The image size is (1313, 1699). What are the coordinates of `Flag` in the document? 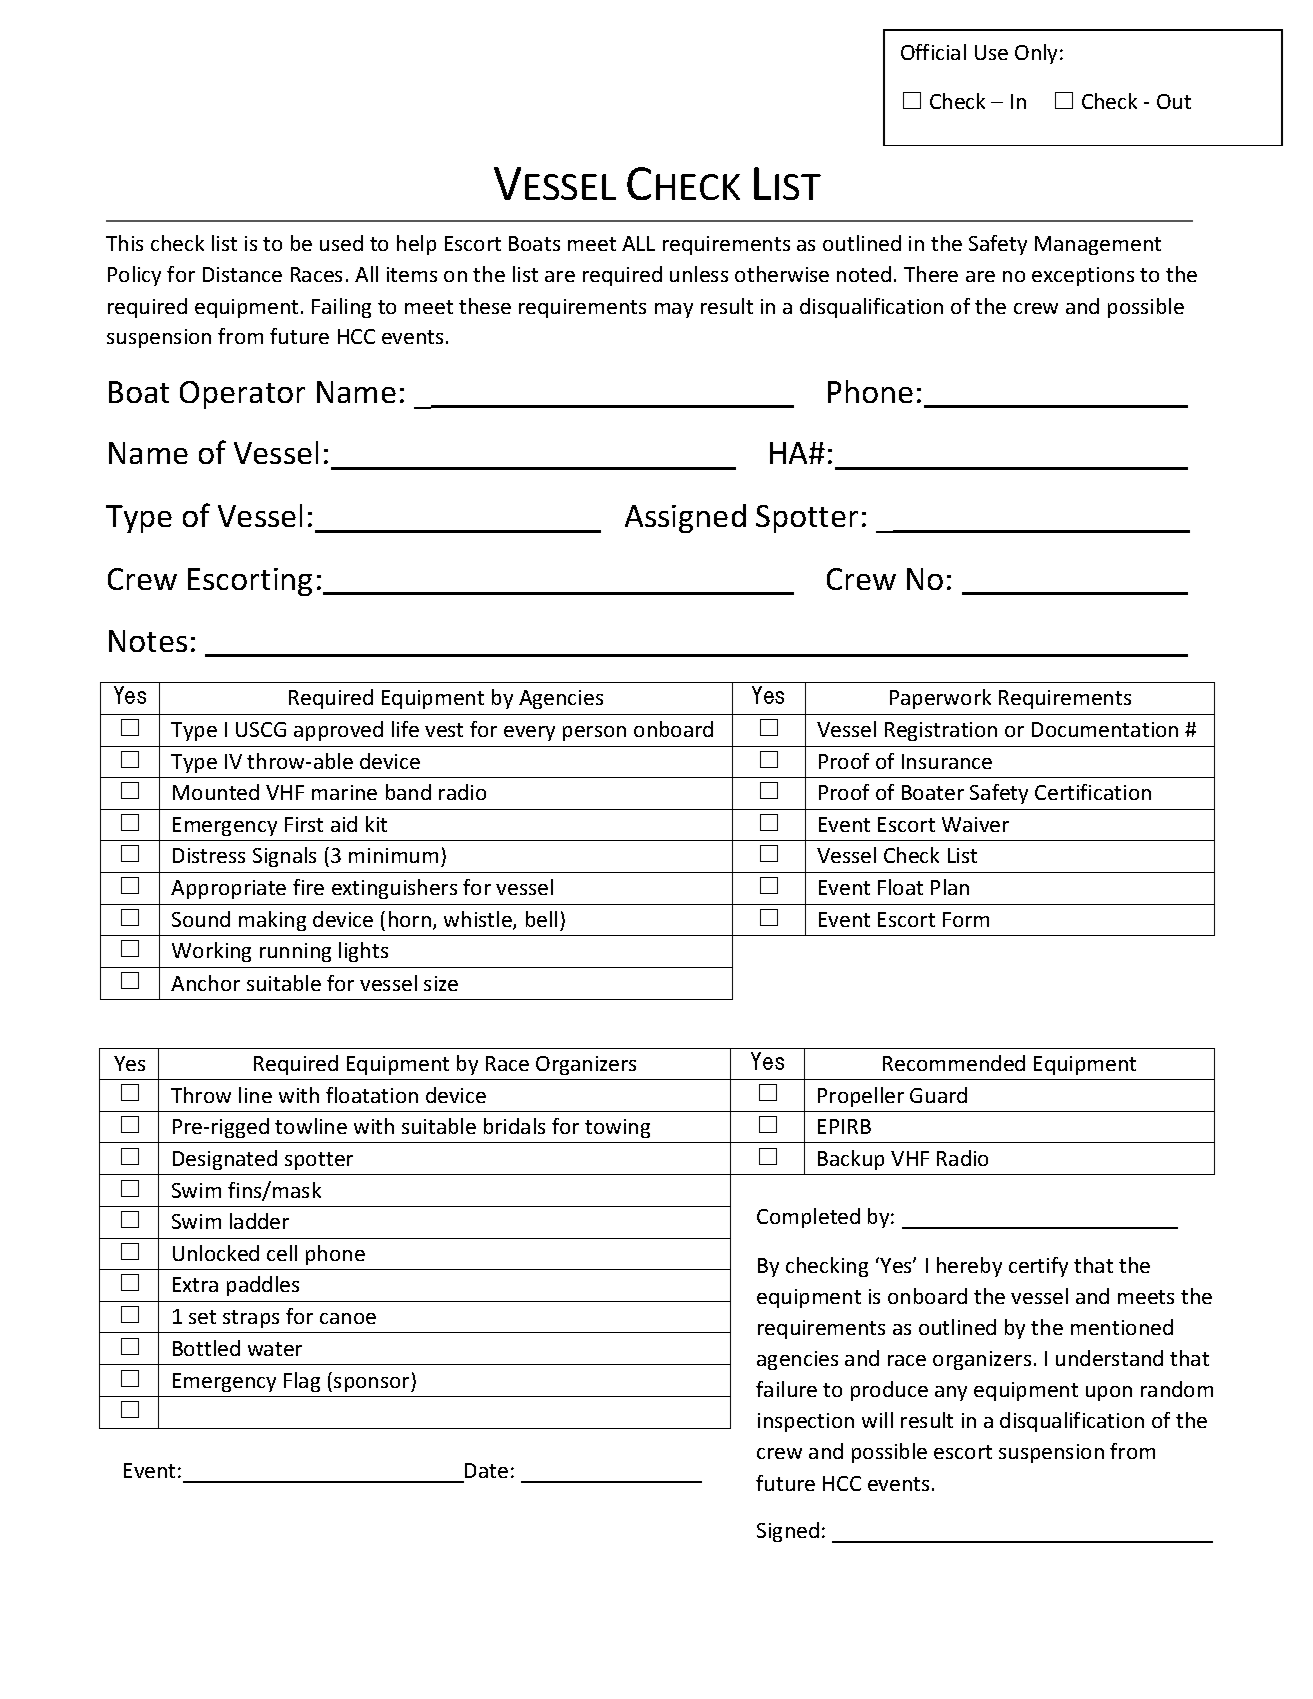 It's located at (302, 1382).
